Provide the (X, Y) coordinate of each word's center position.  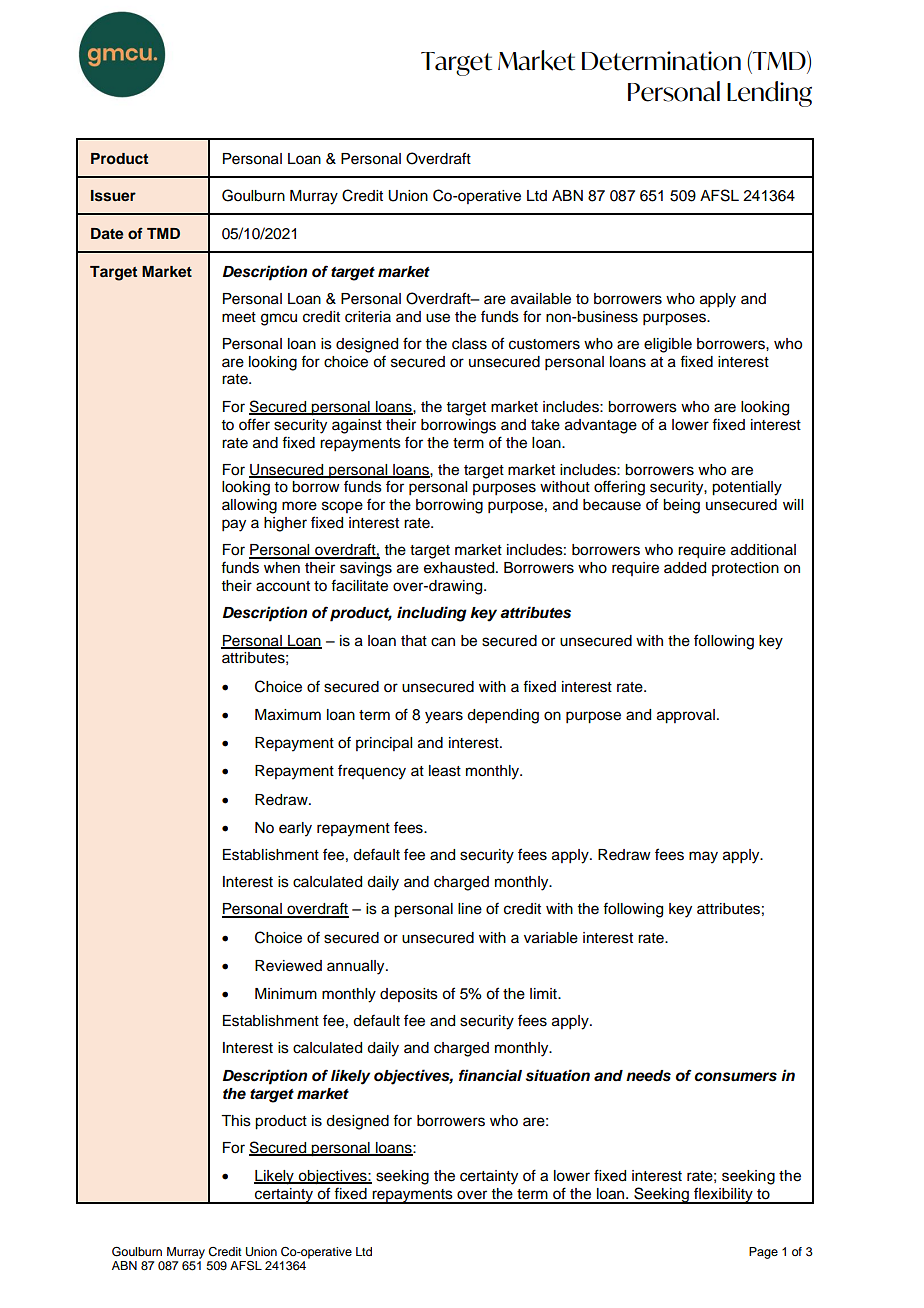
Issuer (113, 196)
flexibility (723, 1195)
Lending (769, 94)
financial (490, 1075)
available (541, 299)
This (236, 1121)
